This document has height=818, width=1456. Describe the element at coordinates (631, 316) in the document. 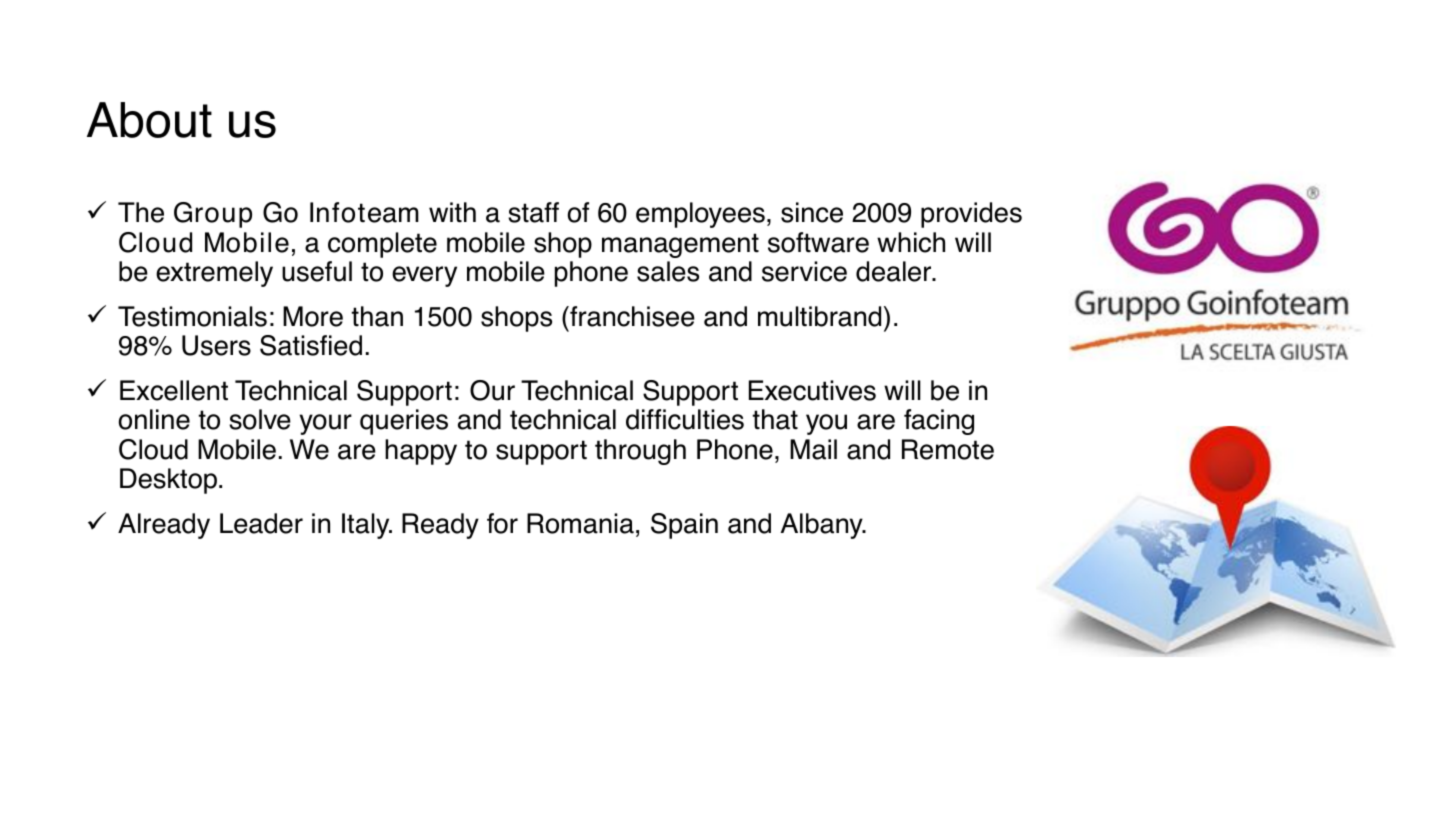

I see `franchisee` at that location.
